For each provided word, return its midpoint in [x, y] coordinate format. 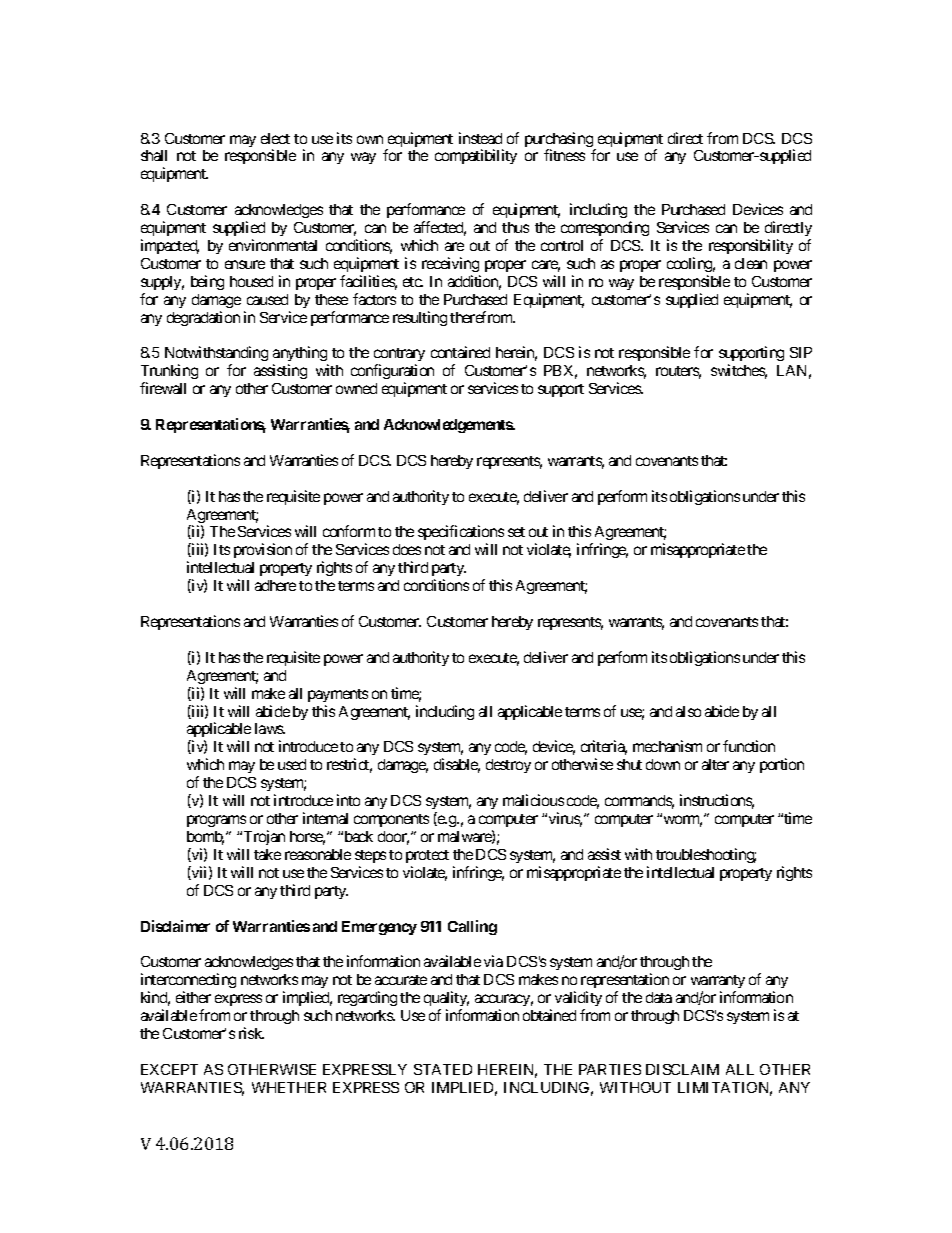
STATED [443, 1069]
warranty [718, 983]
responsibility [751, 246]
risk [251, 1033]
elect [275, 138]
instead [480, 138]
